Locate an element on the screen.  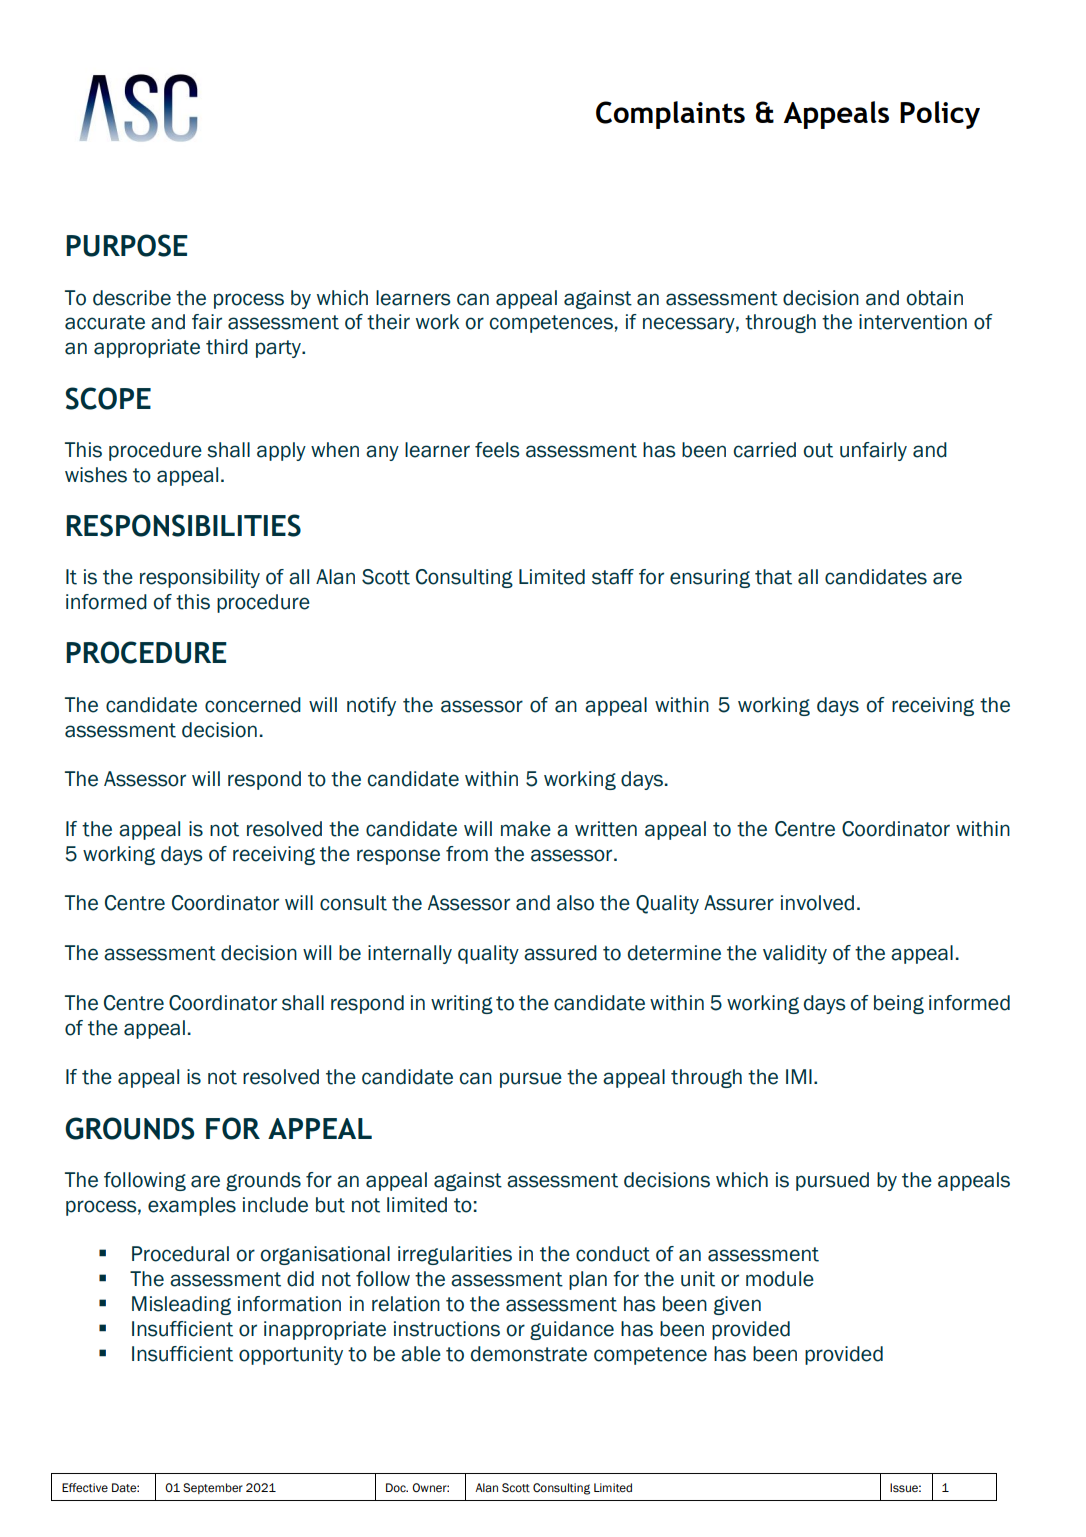
SCOPE is located at coordinates (108, 398).
